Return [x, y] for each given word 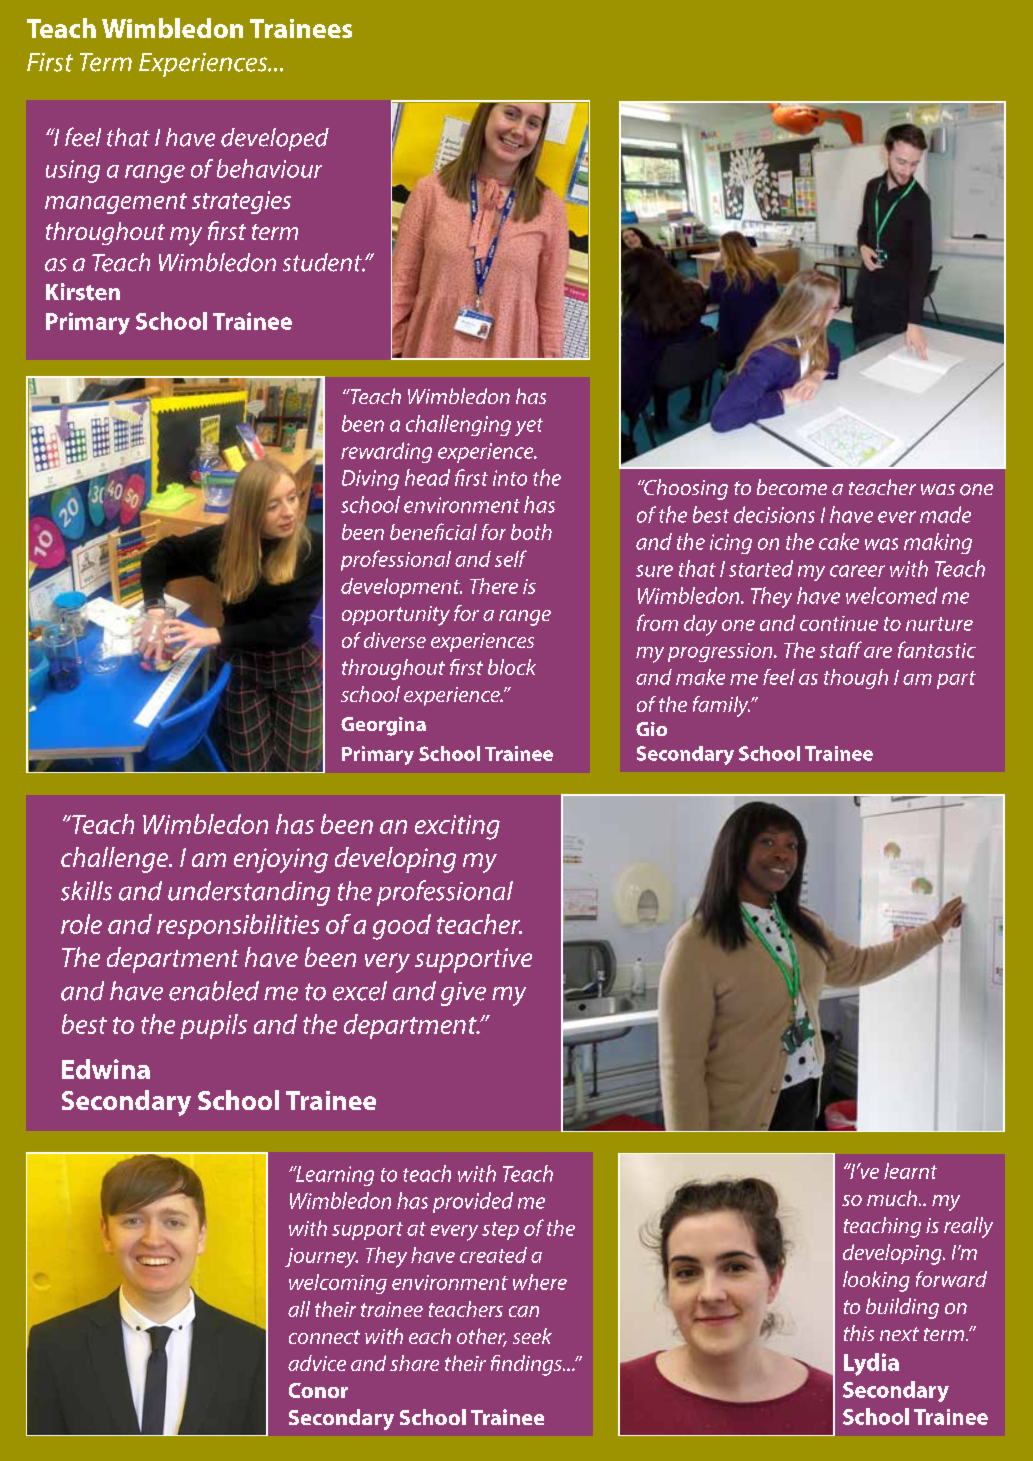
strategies [241, 202]
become [792, 487]
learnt [910, 1171]
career [857, 571]
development [401, 588]
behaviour [269, 168]
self [511, 558]
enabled [214, 991]
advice [317, 1363]
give [463, 994]
